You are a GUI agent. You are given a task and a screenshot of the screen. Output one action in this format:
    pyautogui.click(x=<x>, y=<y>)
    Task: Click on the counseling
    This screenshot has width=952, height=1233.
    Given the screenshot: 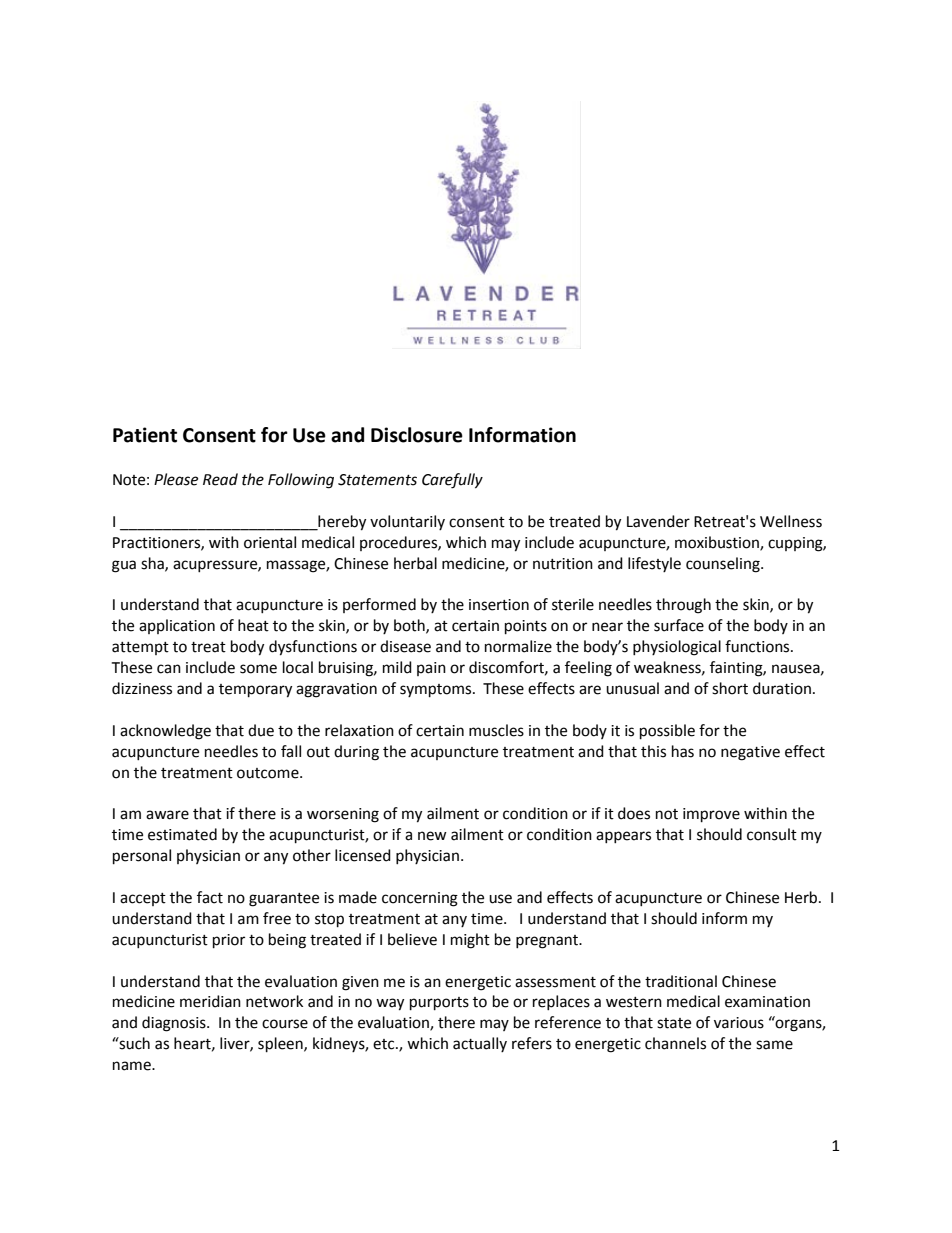 What is the action you would take?
    pyautogui.click(x=724, y=565)
